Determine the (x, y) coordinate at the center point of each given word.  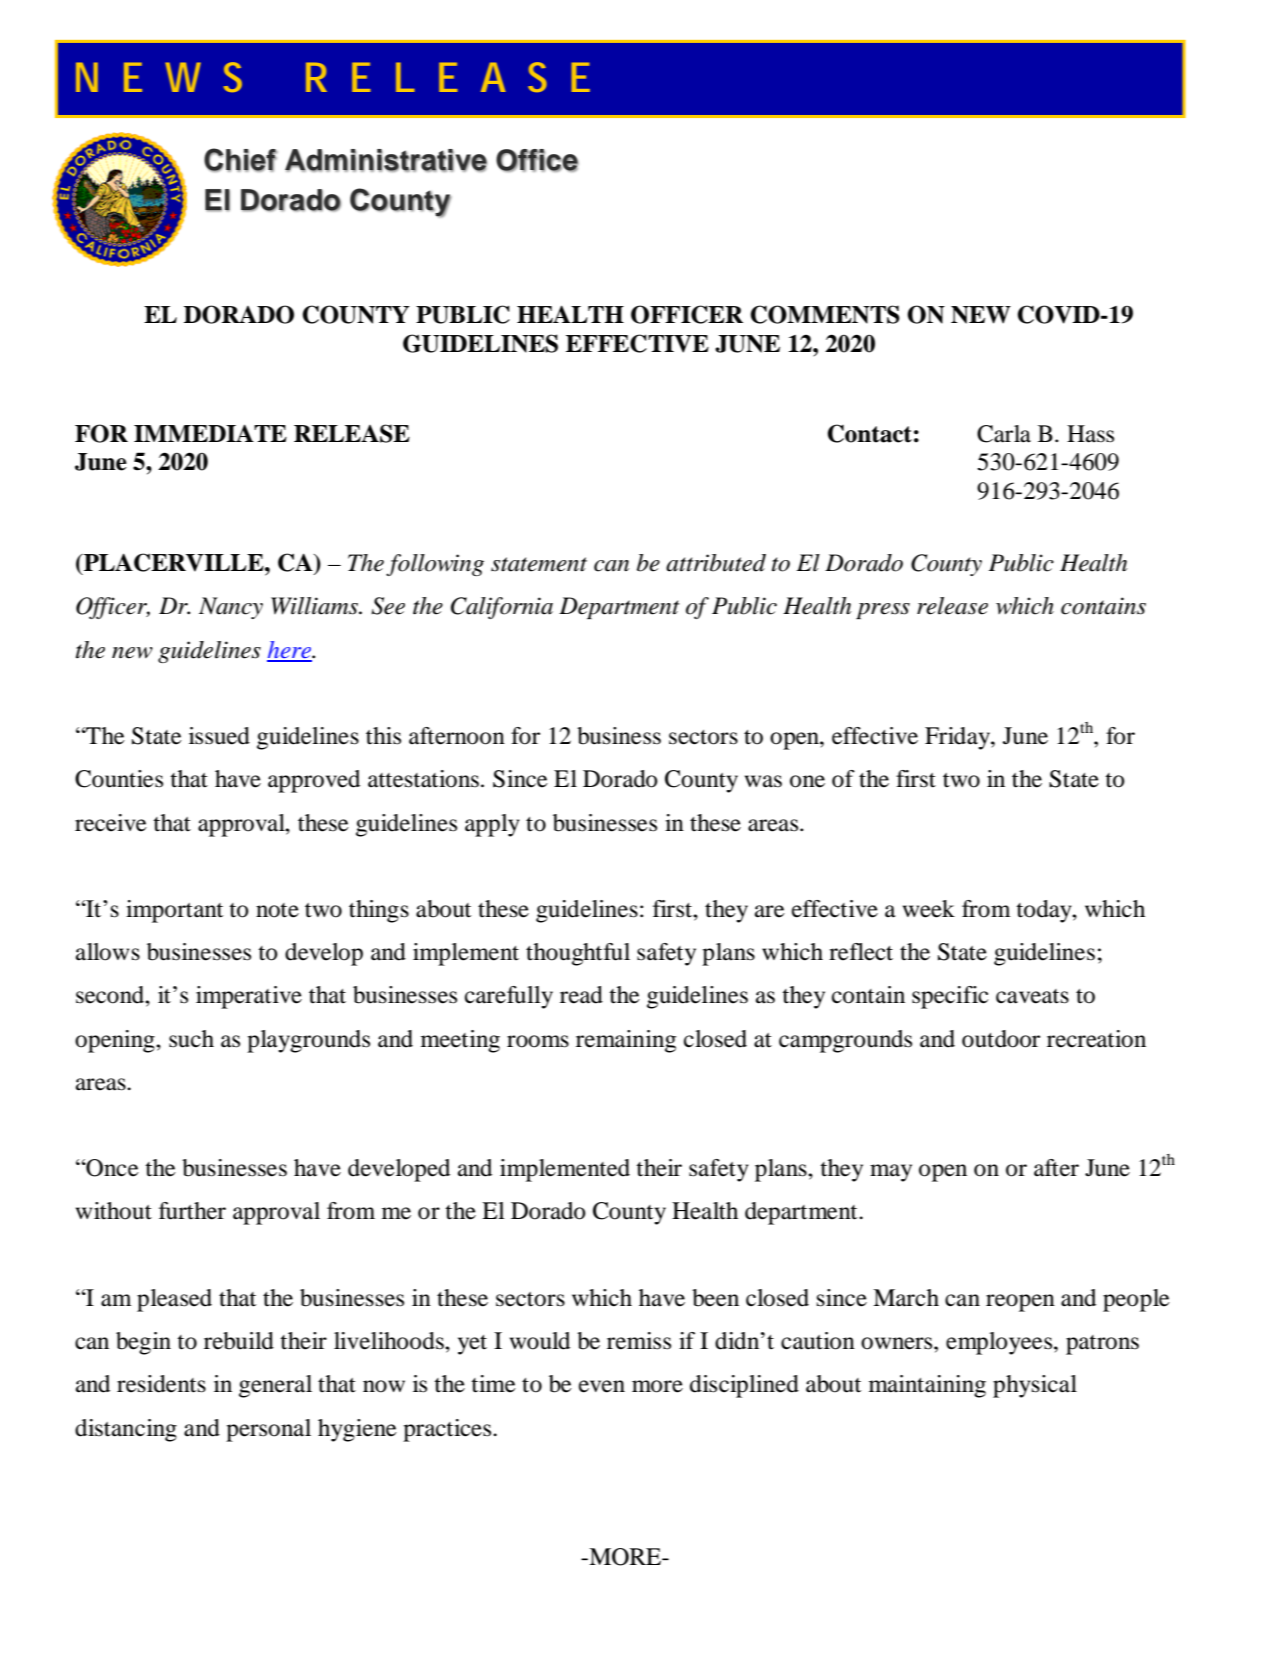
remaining (626, 1041)
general (275, 1386)
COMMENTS (825, 314)
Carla (1004, 434)
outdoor (1001, 1039)
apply (492, 825)
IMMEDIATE (210, 433)
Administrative (386, 160)
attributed (716, 563)
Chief (240, 160)
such (191, 1039)
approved (314, 781)
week (929, 909)
